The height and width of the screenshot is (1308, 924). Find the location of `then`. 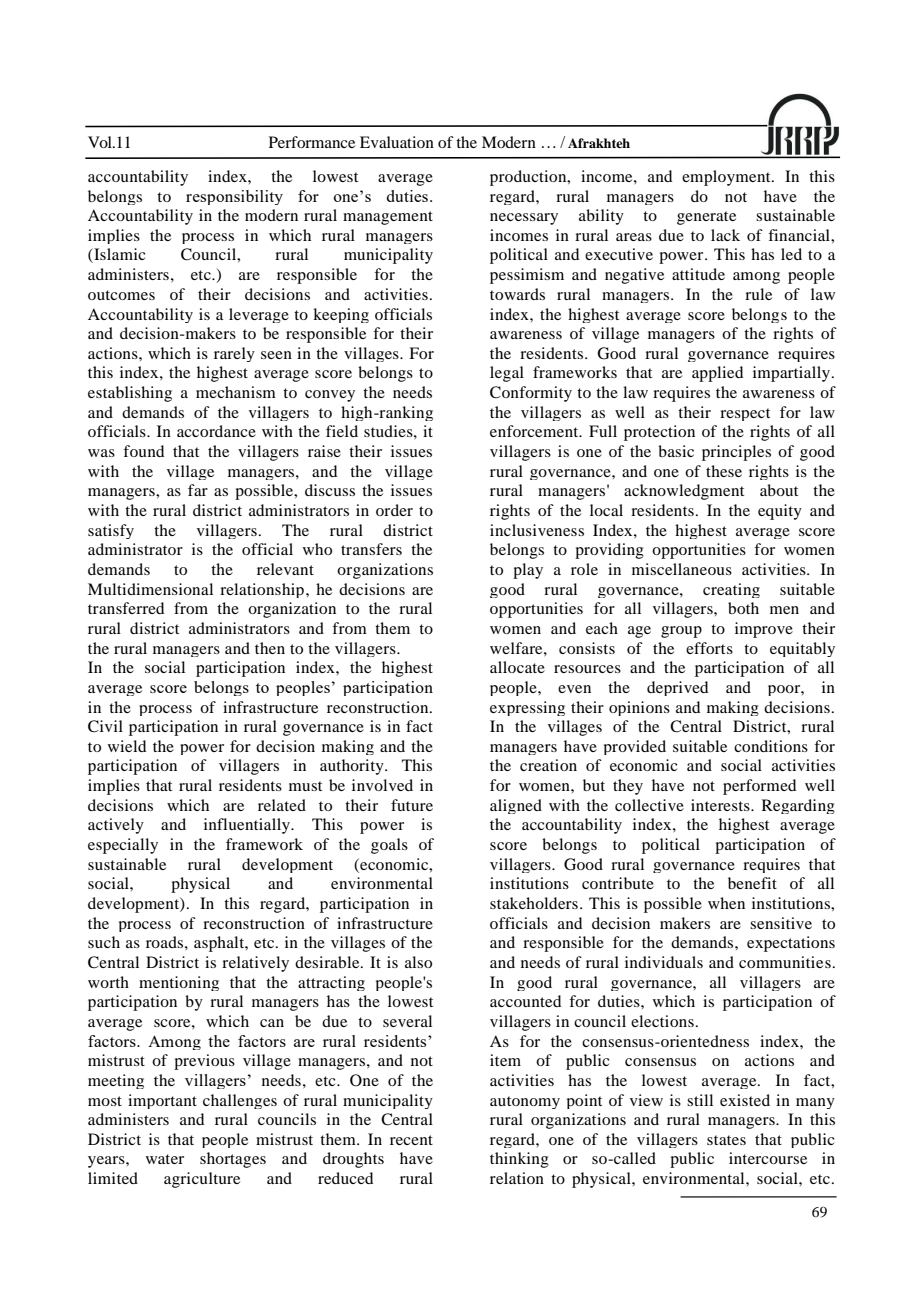

then is located at coordinates (270, 648).
